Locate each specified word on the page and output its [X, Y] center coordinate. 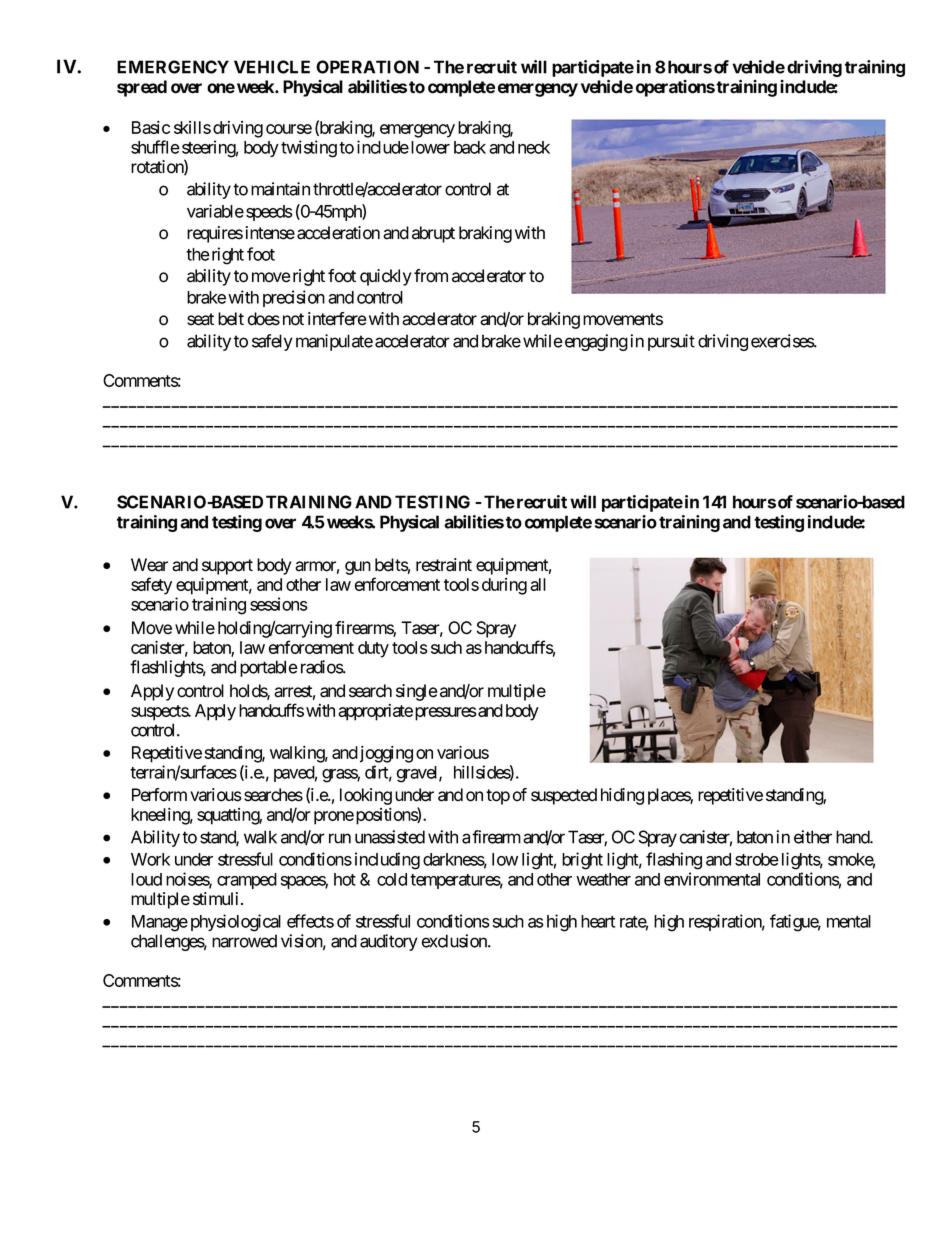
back [470, 147]
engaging [595, 342]
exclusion [455, 941]
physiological [236, 923]
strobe [757, 859]
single [417, 692]
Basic [151, 127]
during [504, 586]
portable [269, 668]
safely [272, 342]
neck [534, 147]
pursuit [671, 342]
